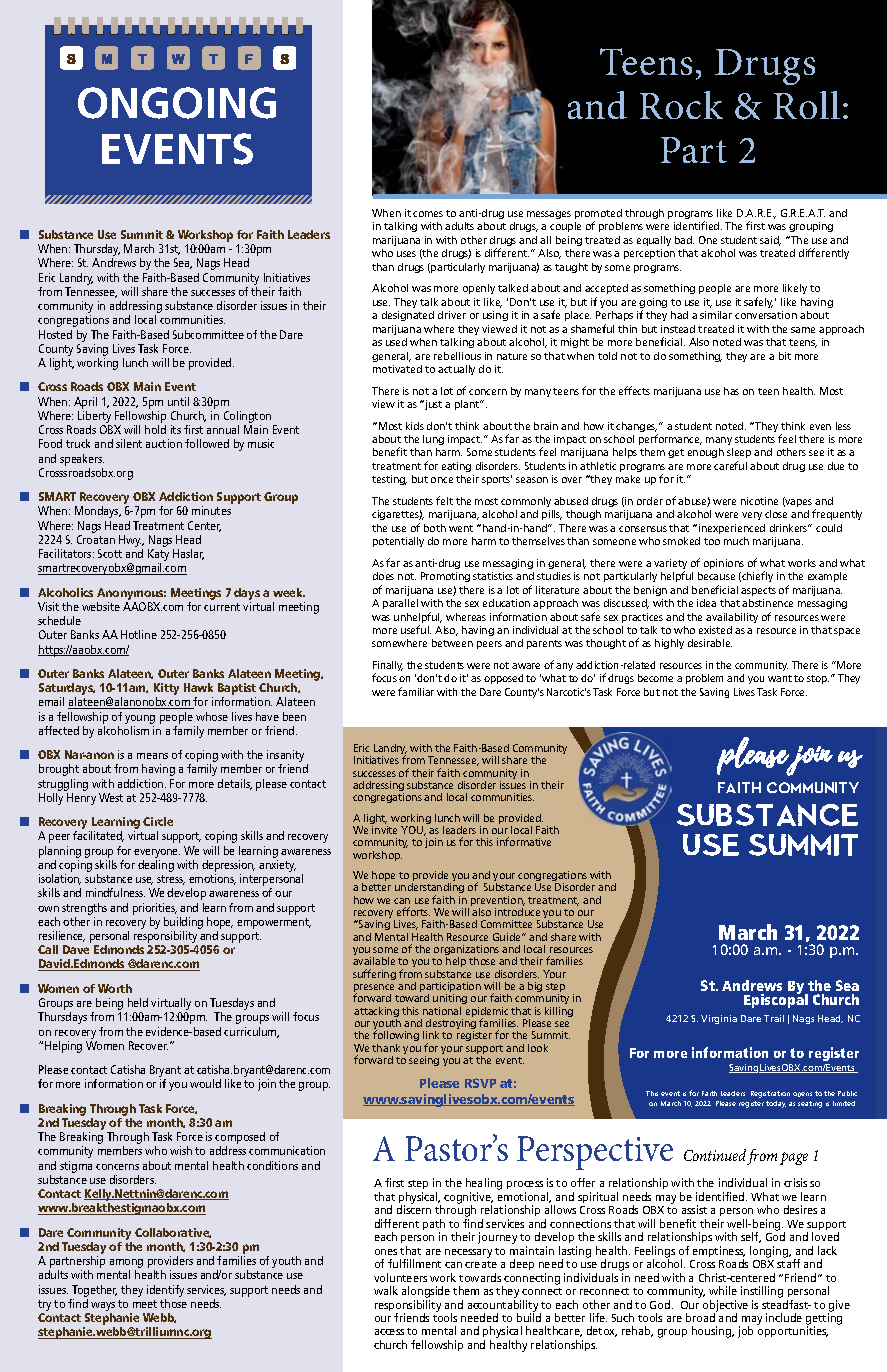  Describe the element at coordinates (140, 719) in the image. I see `young` at that location.
